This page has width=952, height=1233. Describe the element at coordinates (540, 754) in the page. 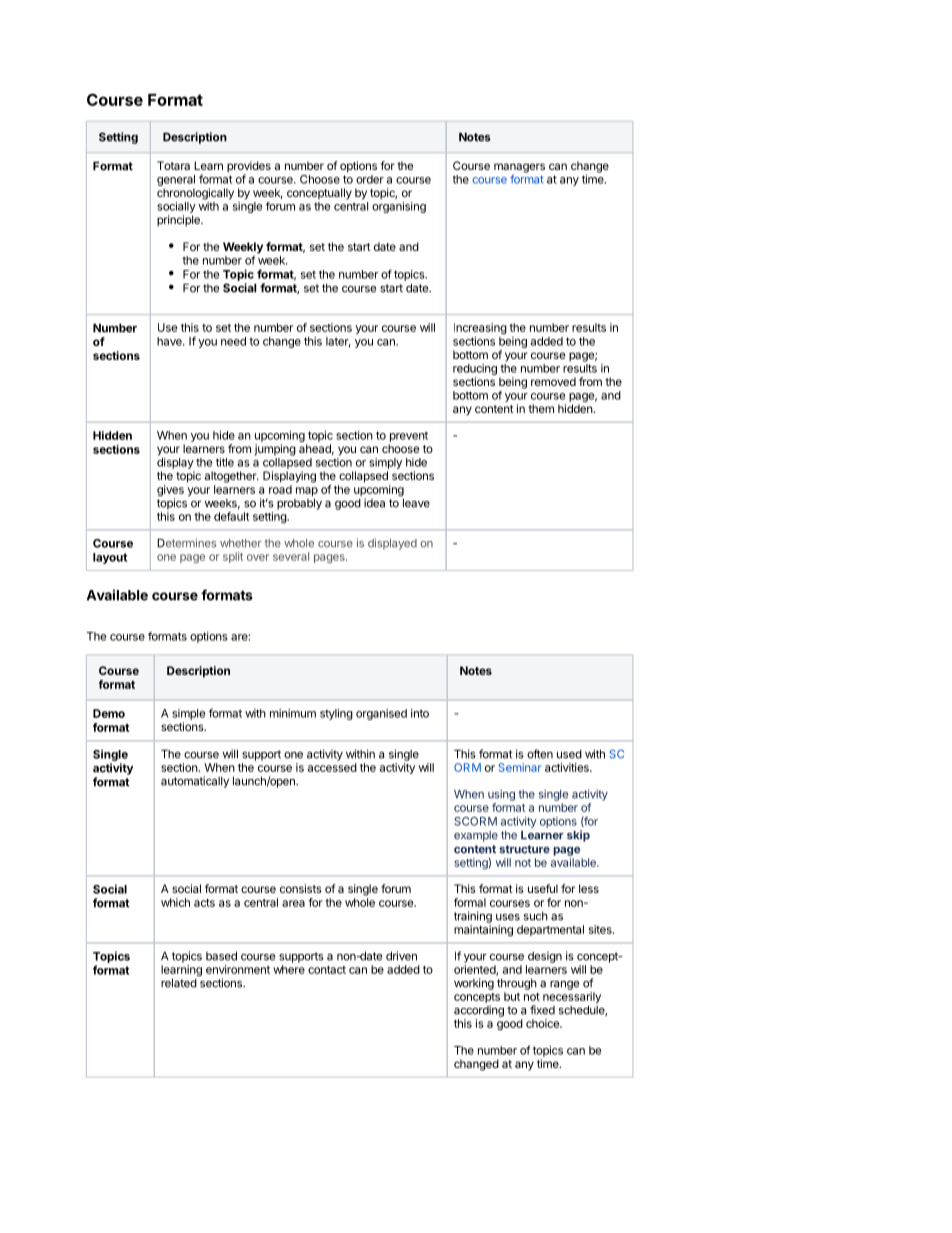

I see `often` at that location.
